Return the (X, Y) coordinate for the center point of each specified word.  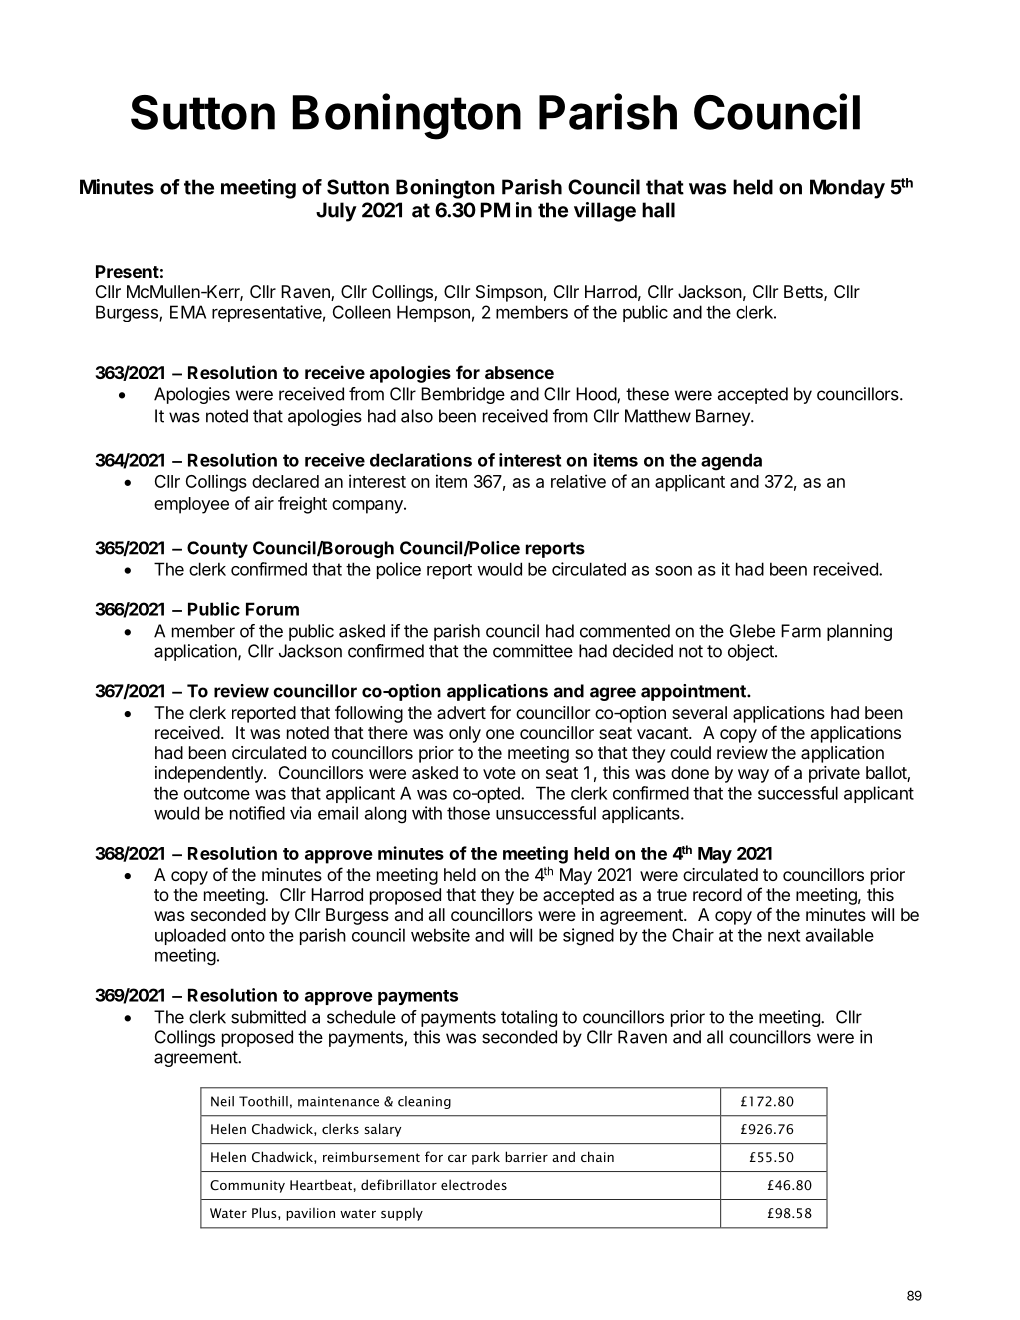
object (752, 652)
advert (461, 712)
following (369, 714)
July (336, 212)
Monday (847, 189)
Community (247, 1186)
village (605, 212)
